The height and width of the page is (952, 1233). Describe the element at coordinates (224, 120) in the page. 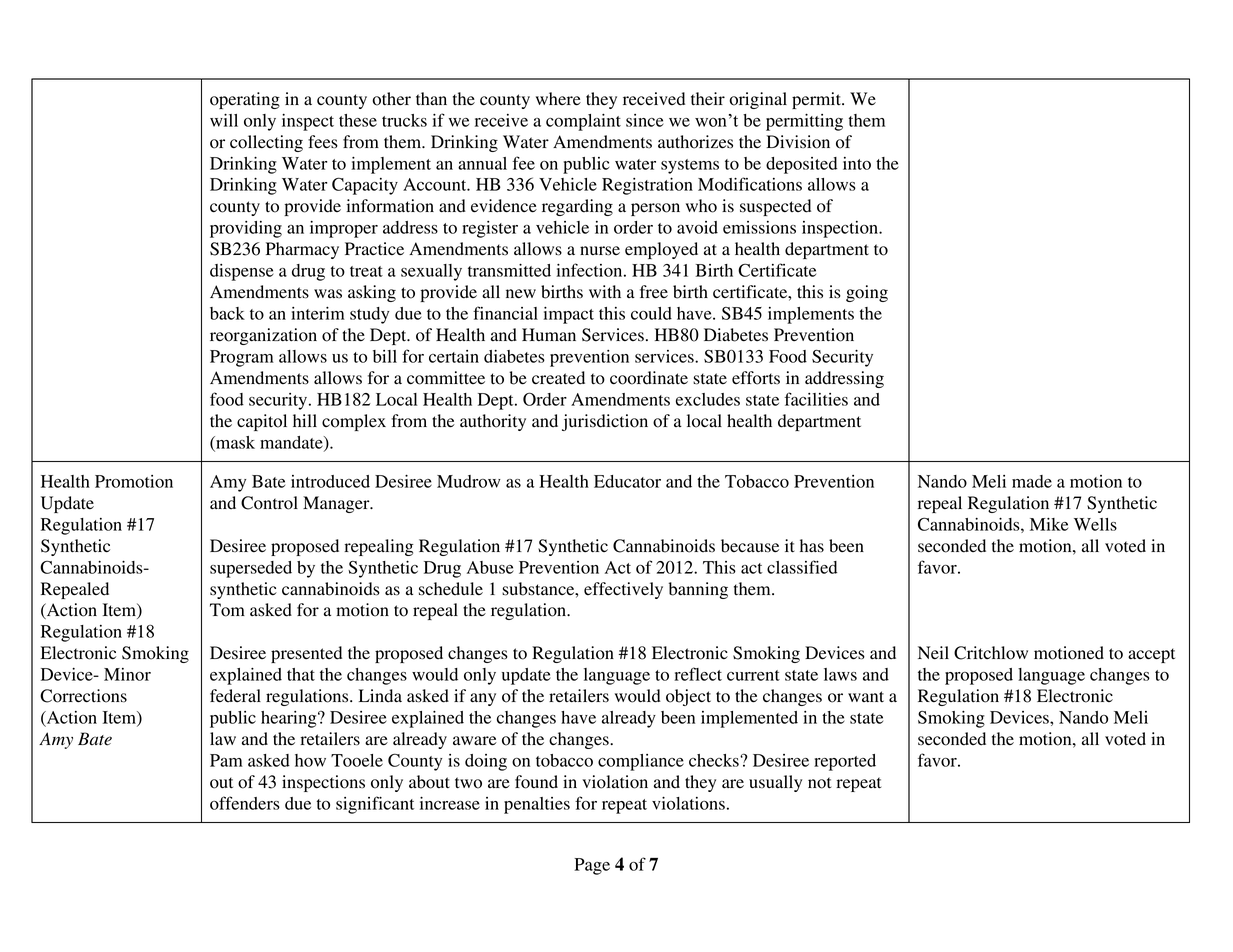

I see `will` at that location.
